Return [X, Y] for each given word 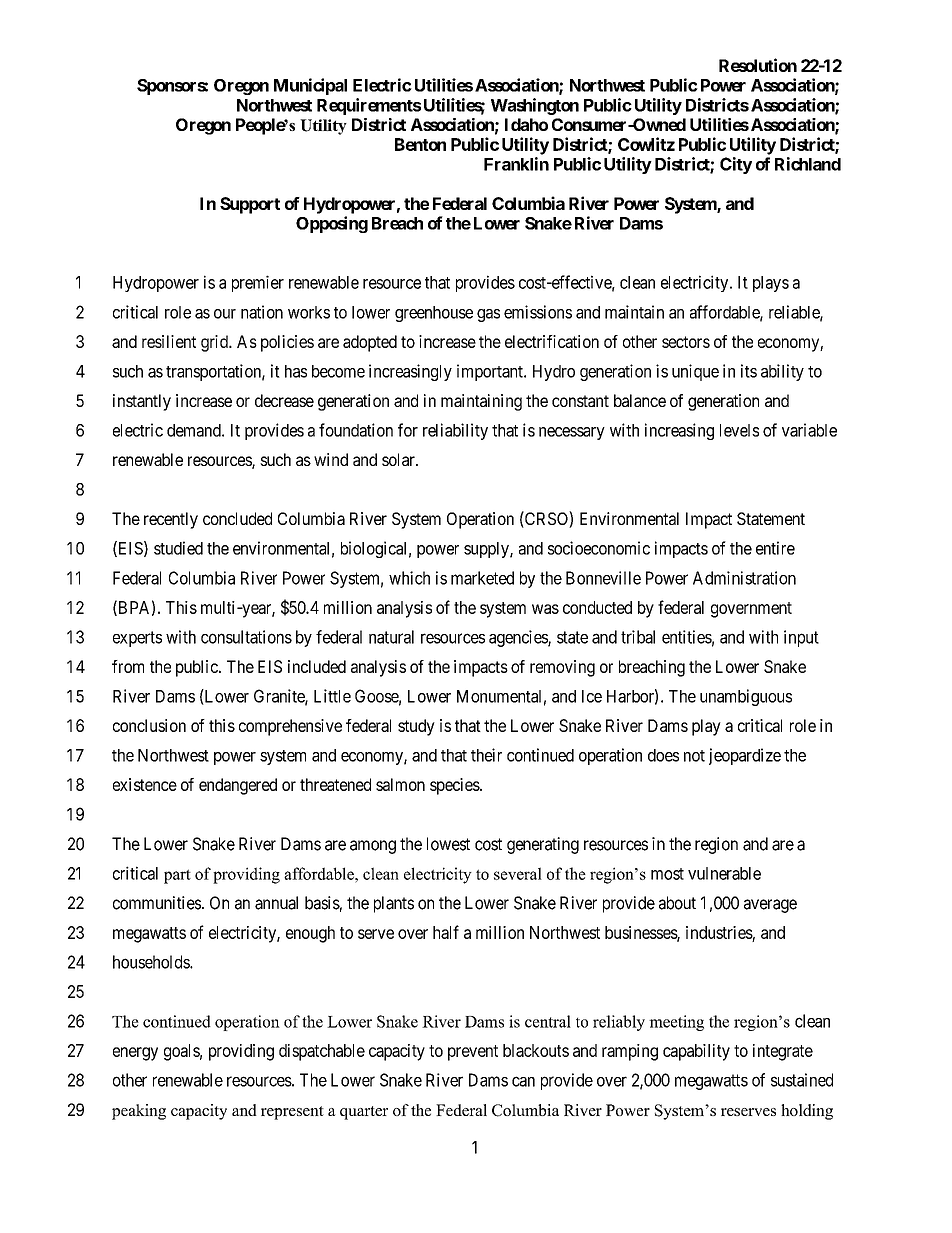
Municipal [310, 86]
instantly [142, 402]
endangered [238, 786]
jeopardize [745, 756]
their [486, 755]
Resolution [758, 65]
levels [739, 430]
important [491, 372]
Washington [535, 106]
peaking [139, 1112]
